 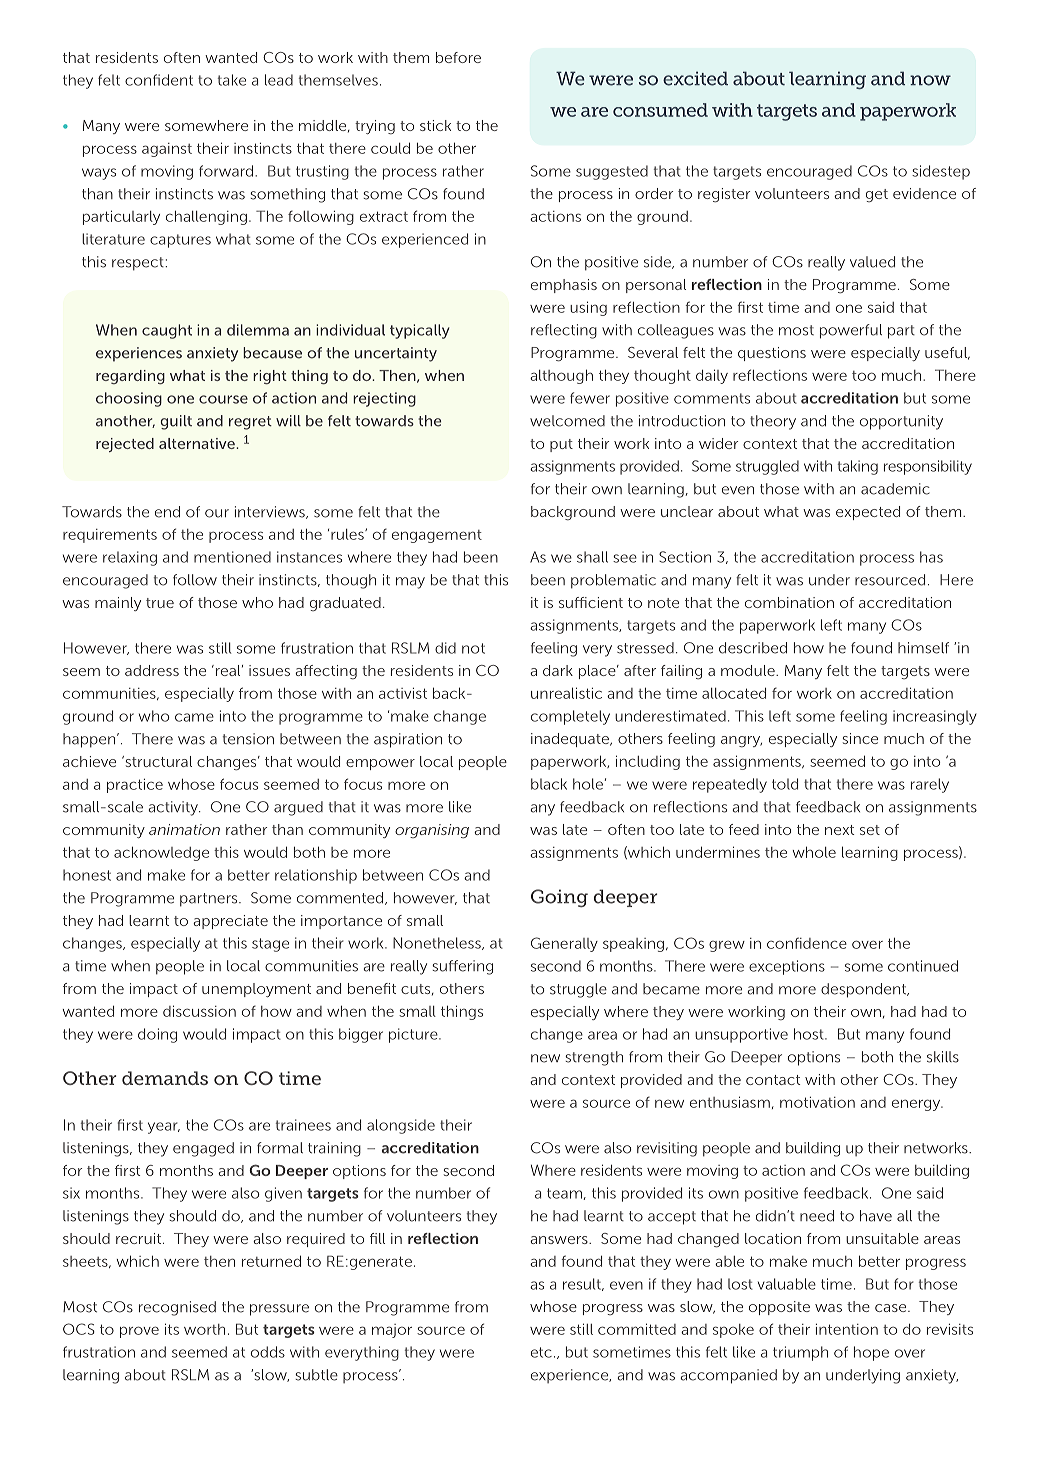 What do you see at coordinates (458, 57) in the page?
I see `before` at bounding box center [458, 57].
